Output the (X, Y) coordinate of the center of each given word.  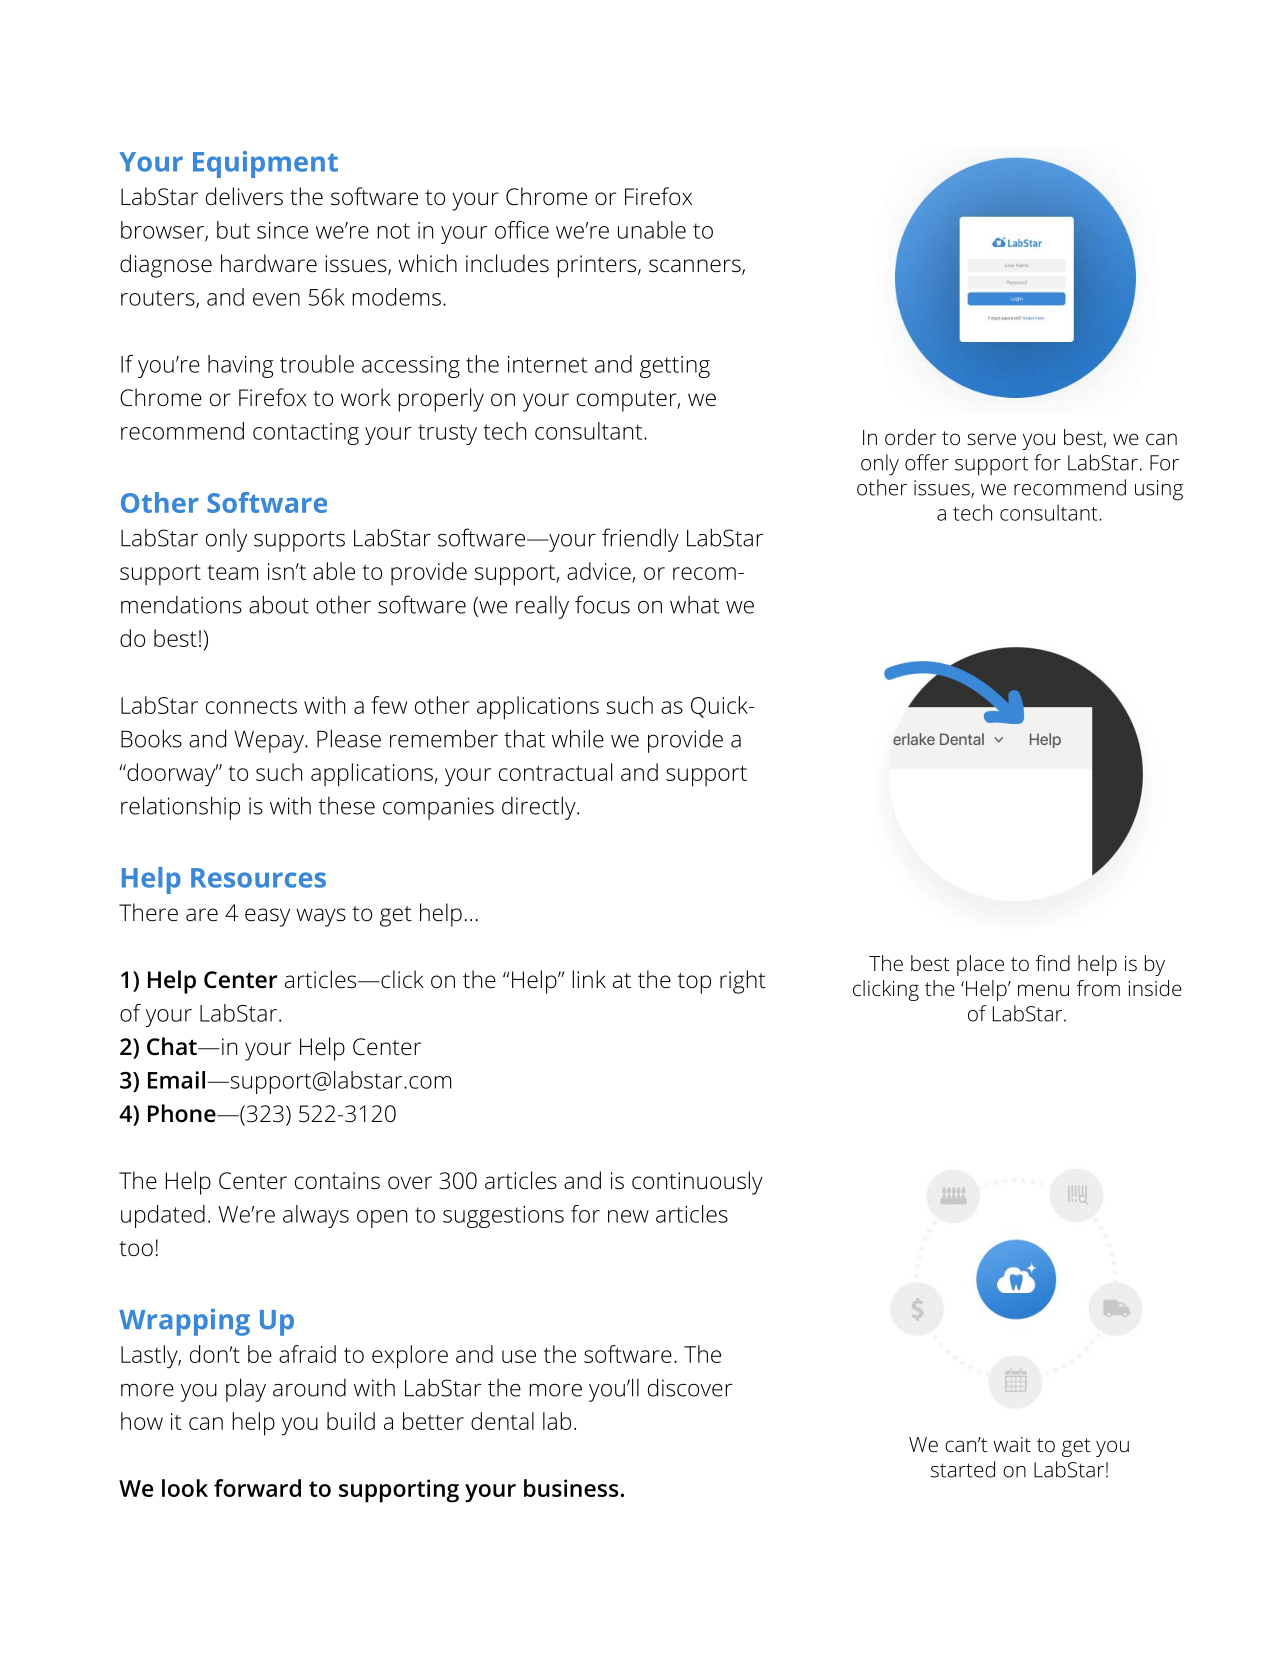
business (572, 1488)
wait (1012, 1444)
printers (598, 266)
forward (257, 1488)
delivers (244, 196)
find (1053, 963)
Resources (258, 878)
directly (540, 808)
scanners (696, 267)
